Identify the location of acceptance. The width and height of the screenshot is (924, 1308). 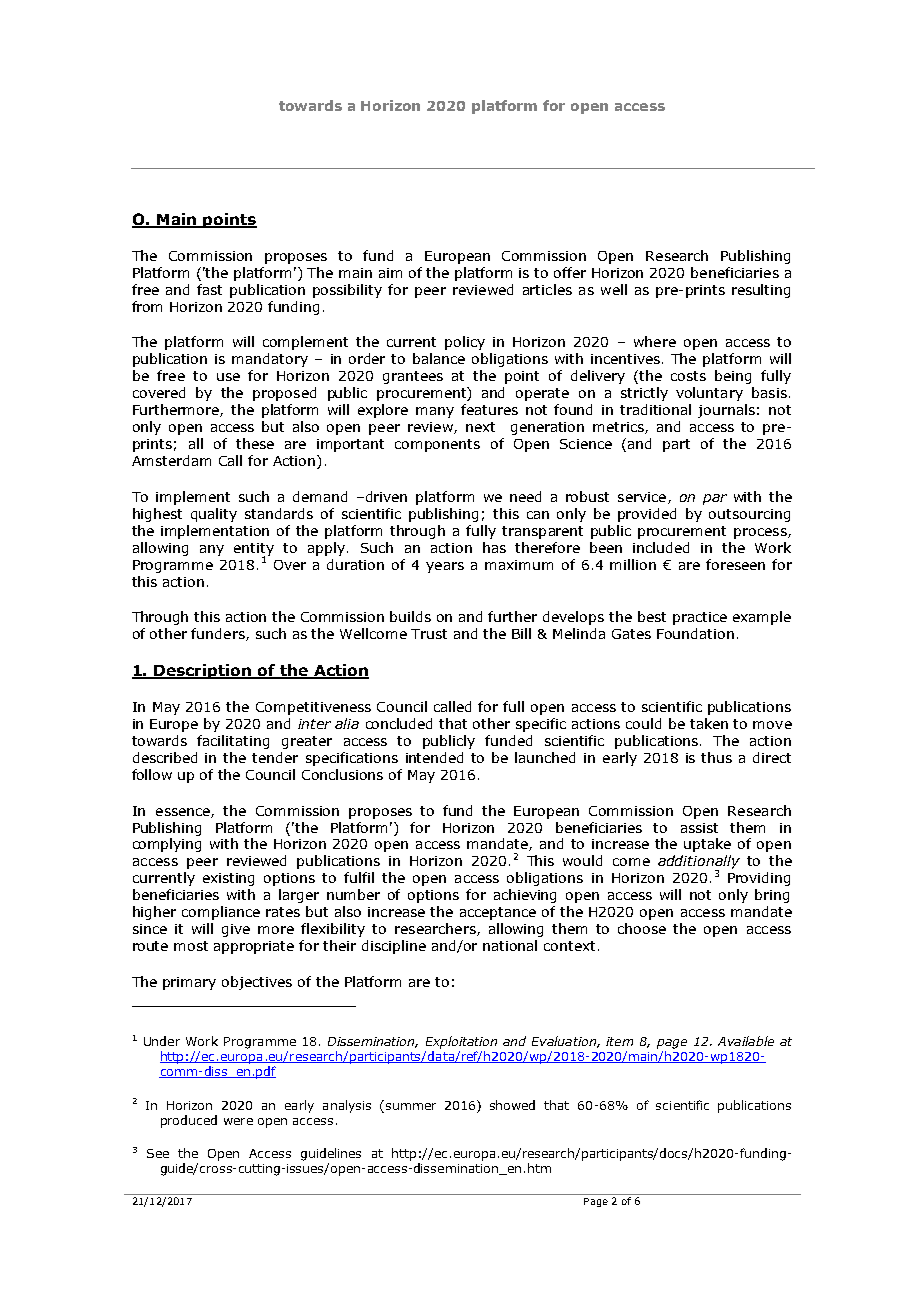
(498, 913).
